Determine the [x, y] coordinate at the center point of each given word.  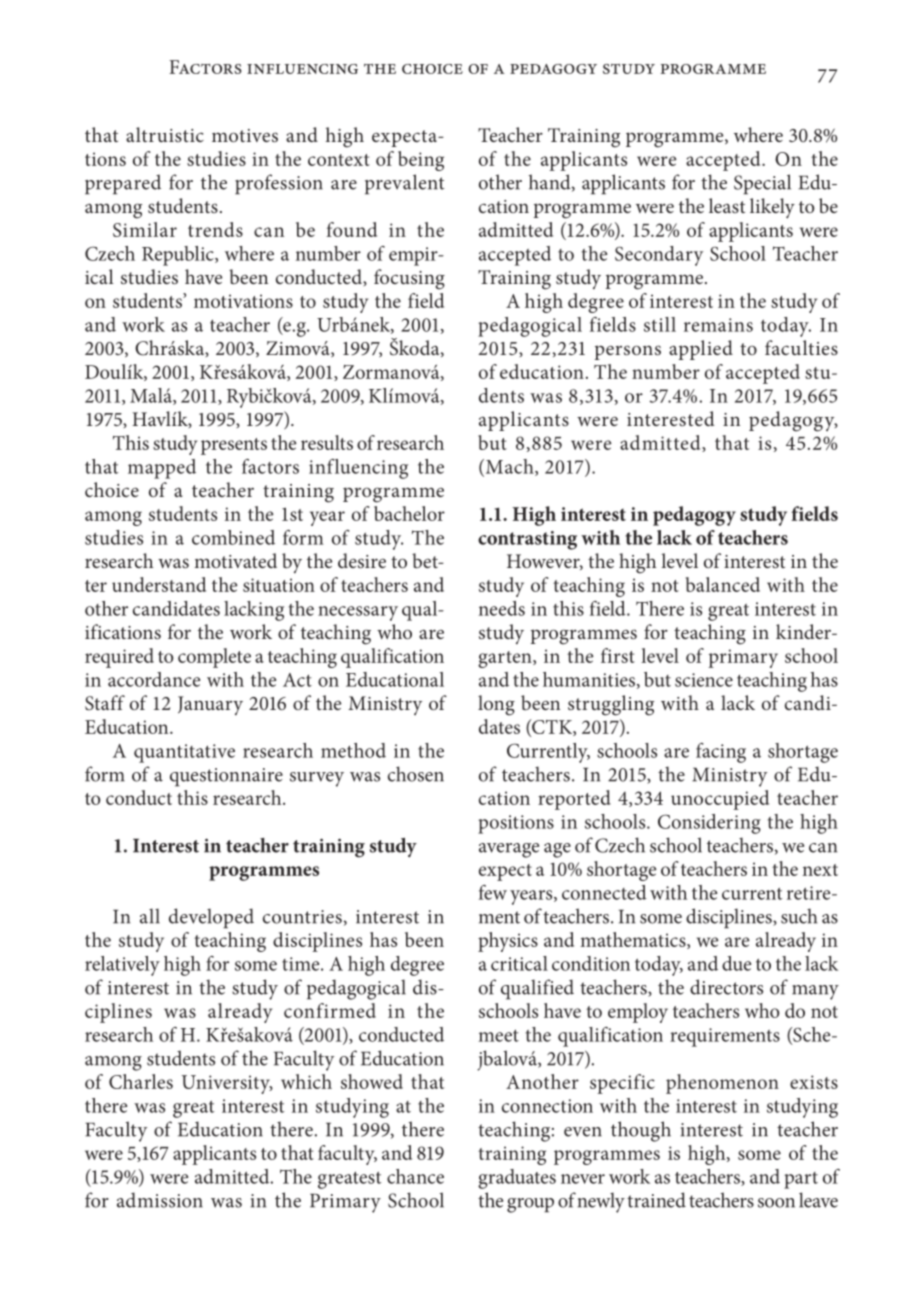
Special [762, 184]
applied [701, 350]
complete [214, 658]
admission [160, 1200]
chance [415, 1176]
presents [234, 446]
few [493, 892]
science [704, 680]
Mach [509, 467]
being [421, 161]
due [736, 963]
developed [211, 918]
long [496, 705]
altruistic [165, 134]
